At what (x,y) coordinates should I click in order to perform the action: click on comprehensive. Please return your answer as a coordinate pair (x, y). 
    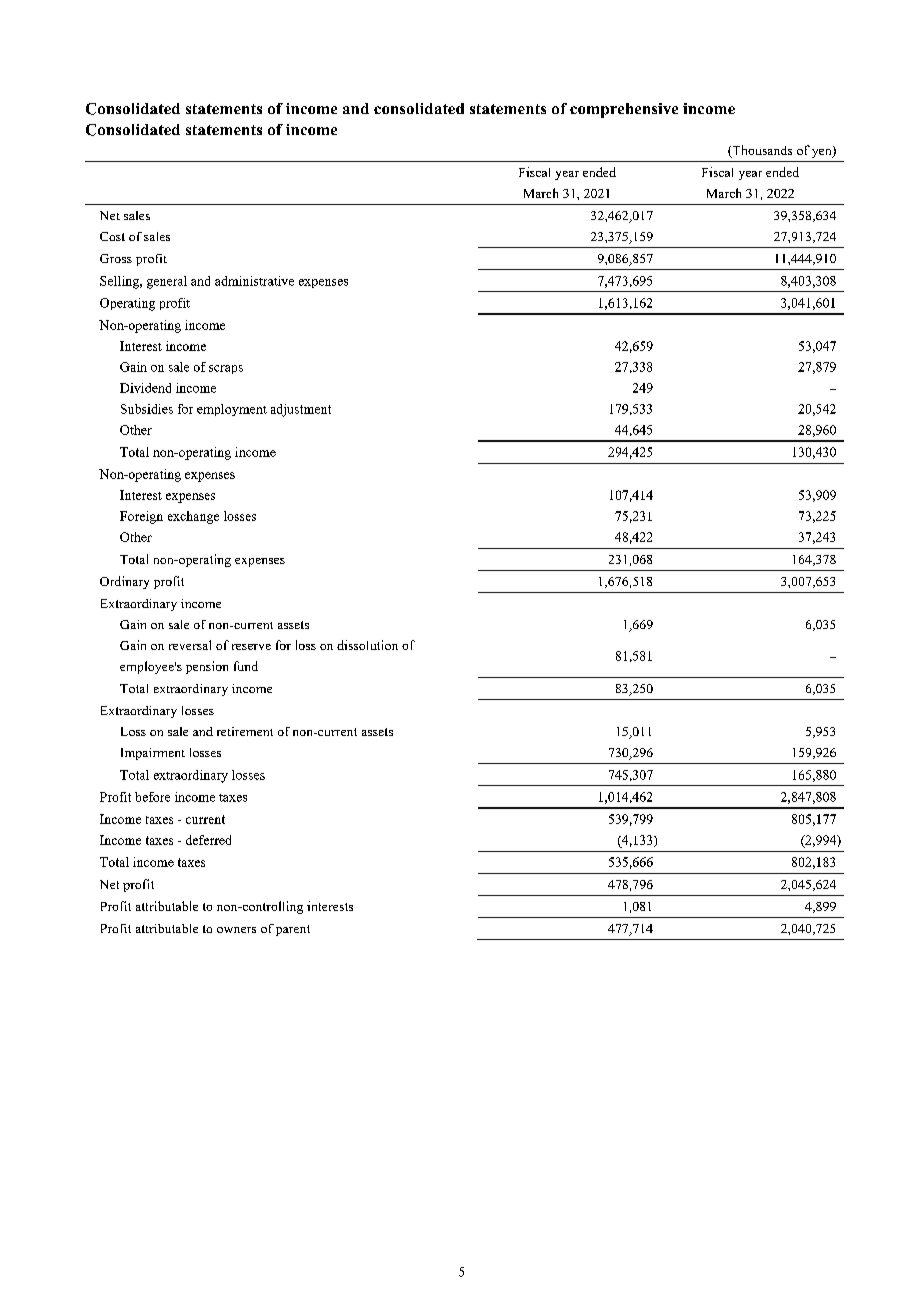
    Looking at the image, I should click on (624, 110).
